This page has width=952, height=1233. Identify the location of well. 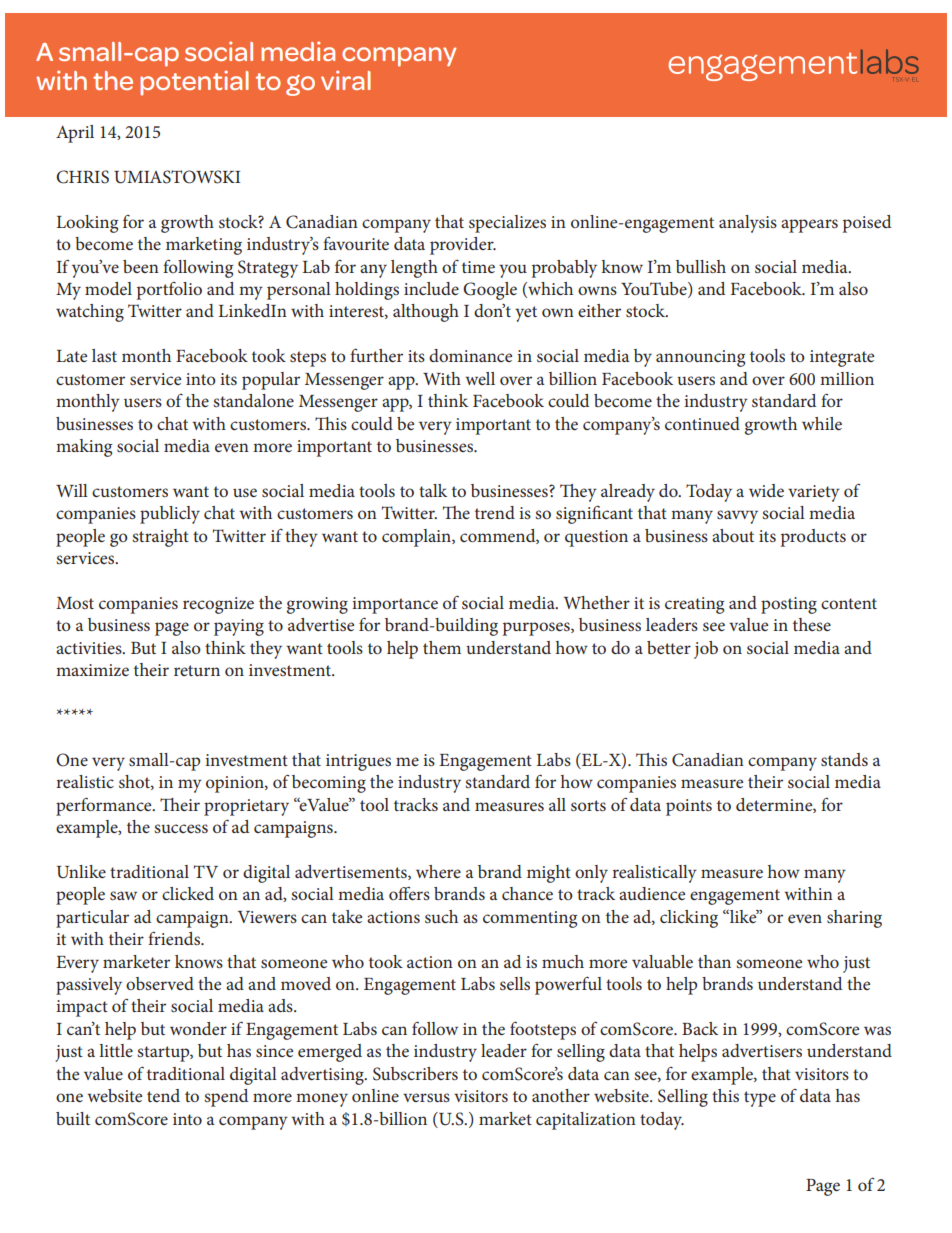
(480, 378).
